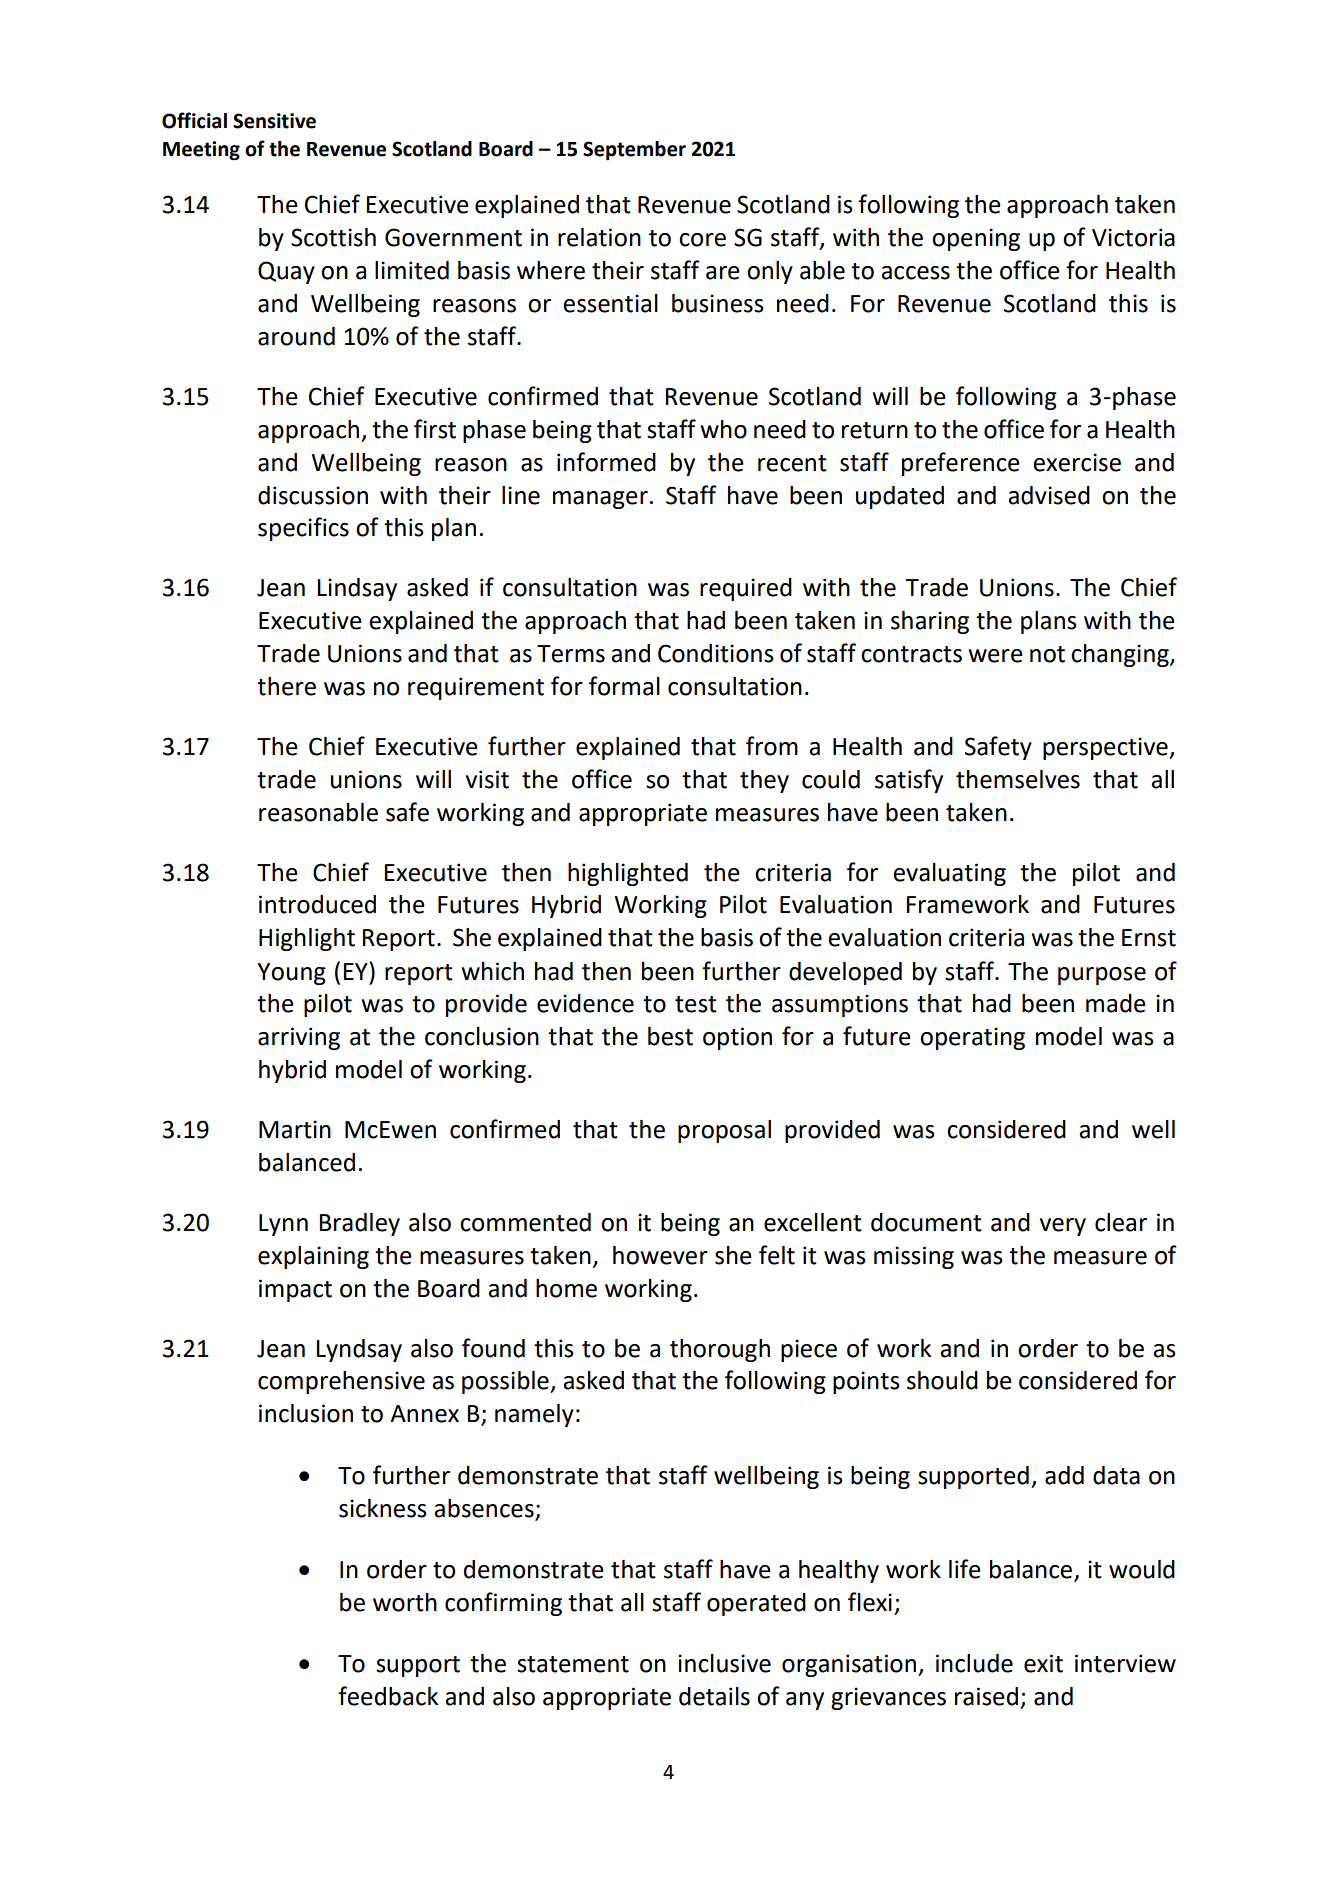  I want to click on opening, so click(976, 239).
